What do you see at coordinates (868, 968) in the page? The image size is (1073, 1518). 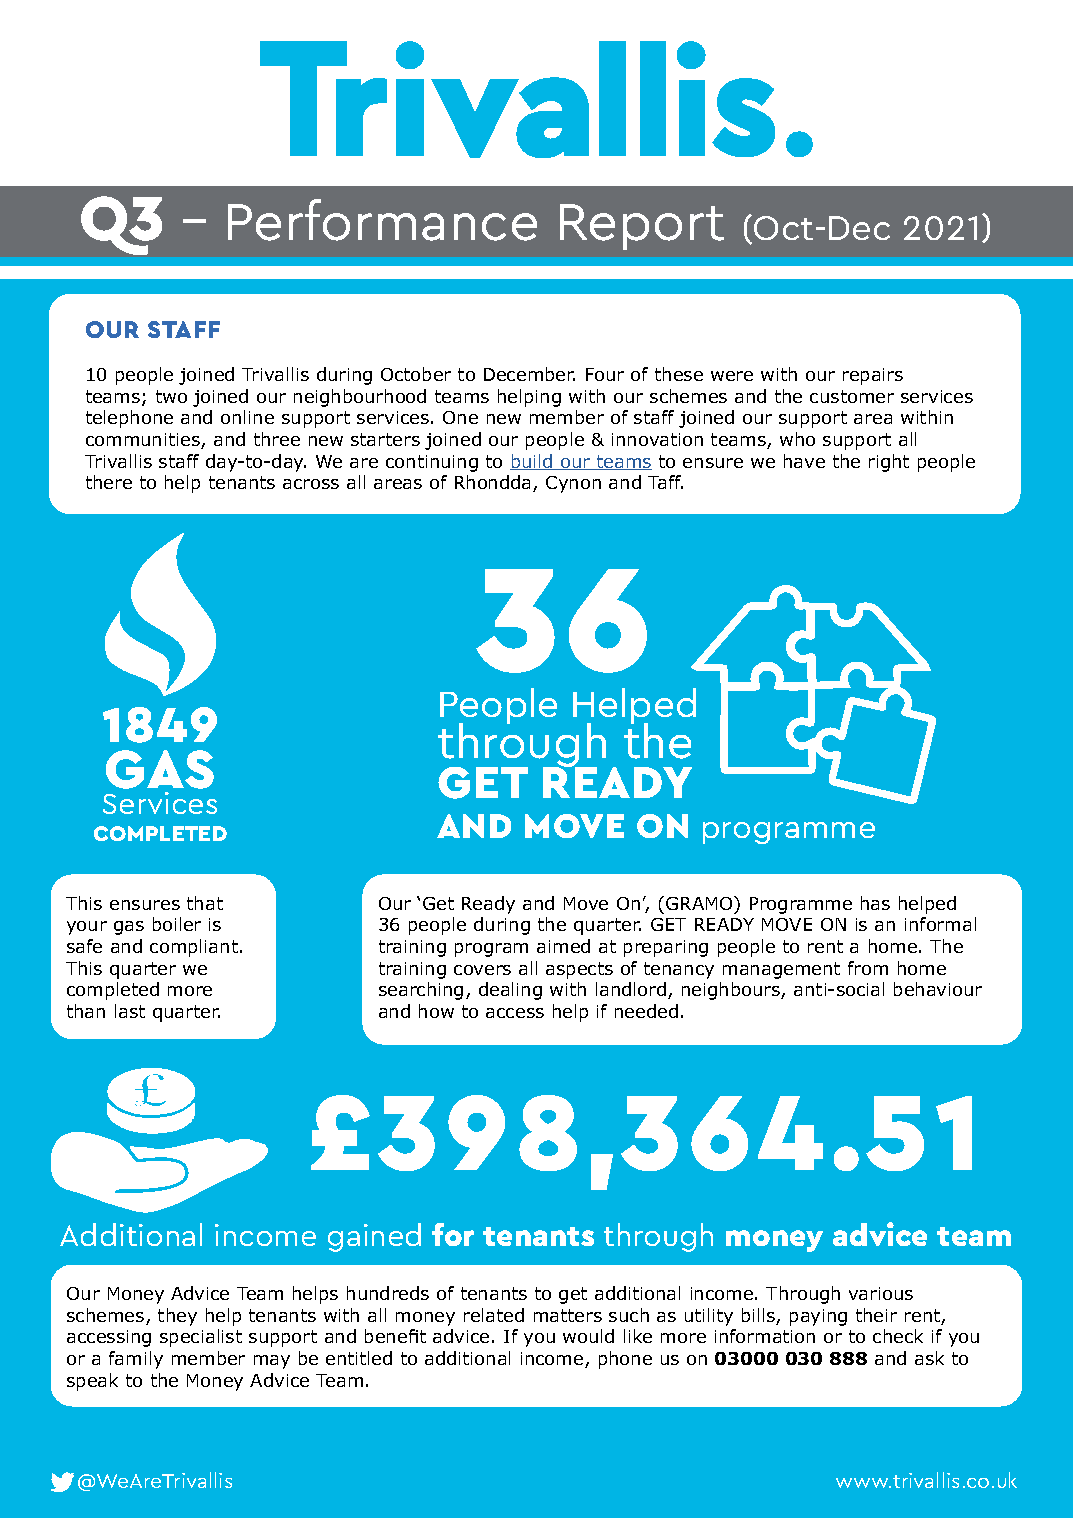 I see `from` at bounding box center [868, 968].
